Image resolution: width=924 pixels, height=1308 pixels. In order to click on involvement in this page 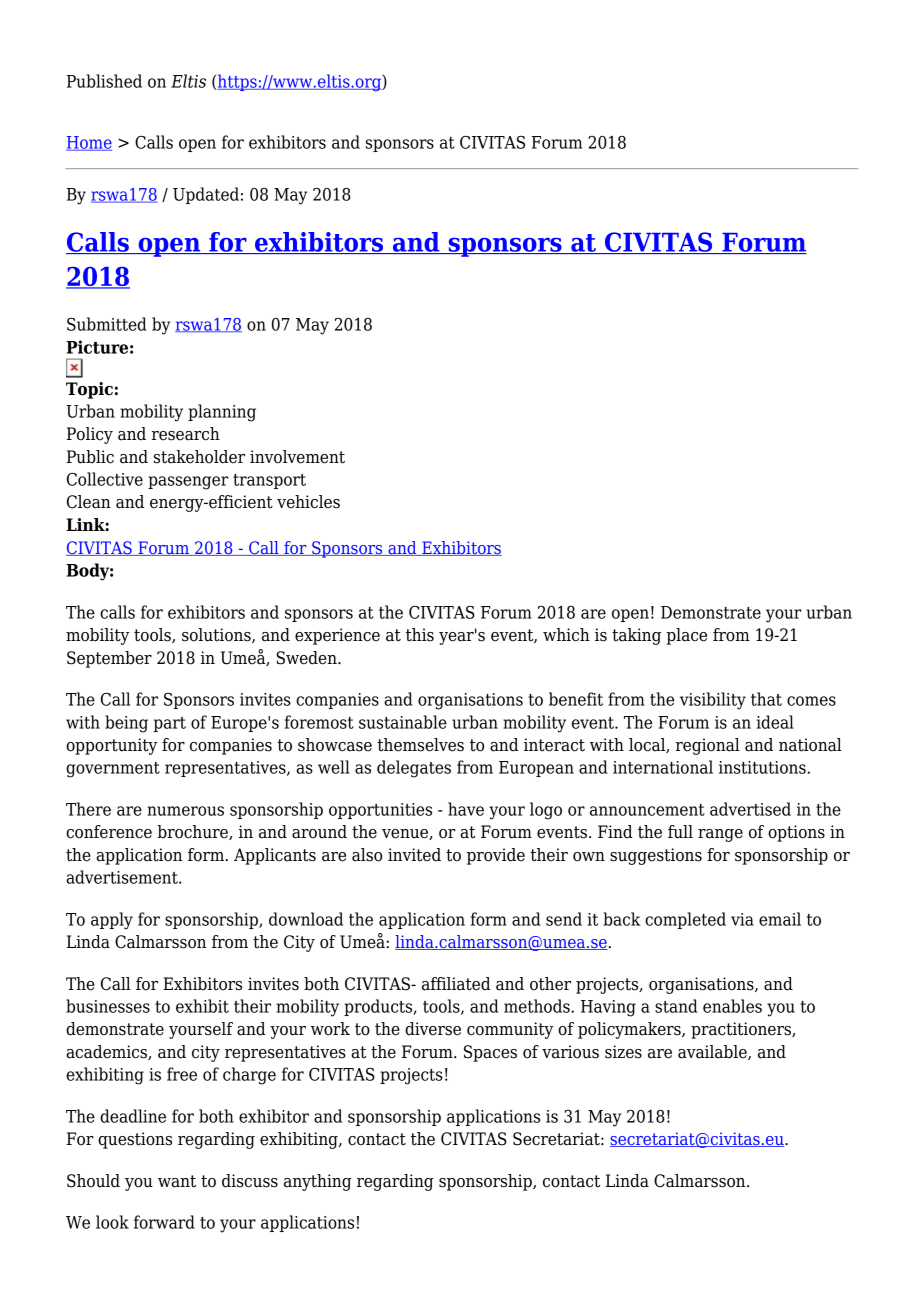, I will do `click(297, 457)`.
